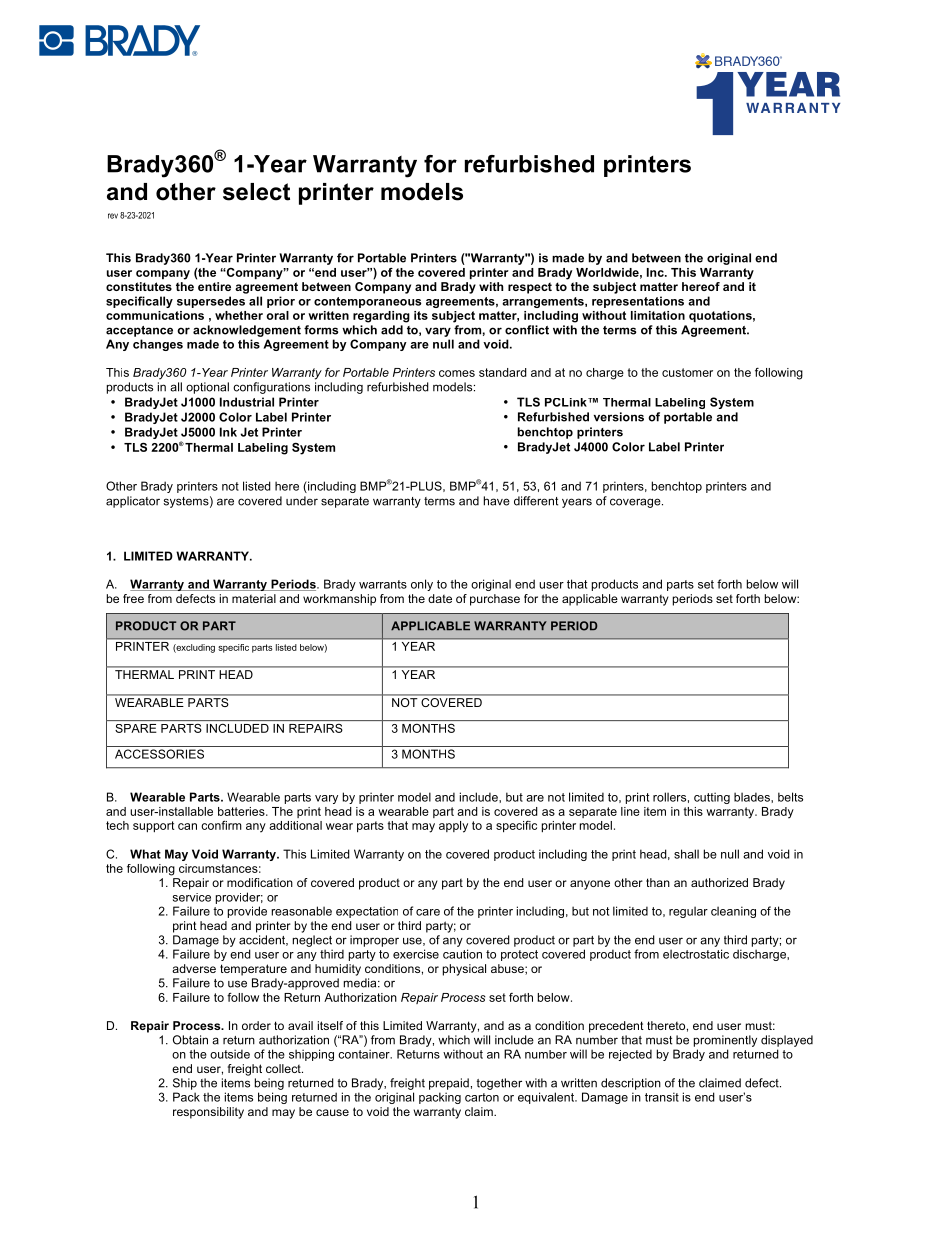  What do you see at coordinates (712, 798) in the page?
I see `cutting` at bounding box center [712, 798].
